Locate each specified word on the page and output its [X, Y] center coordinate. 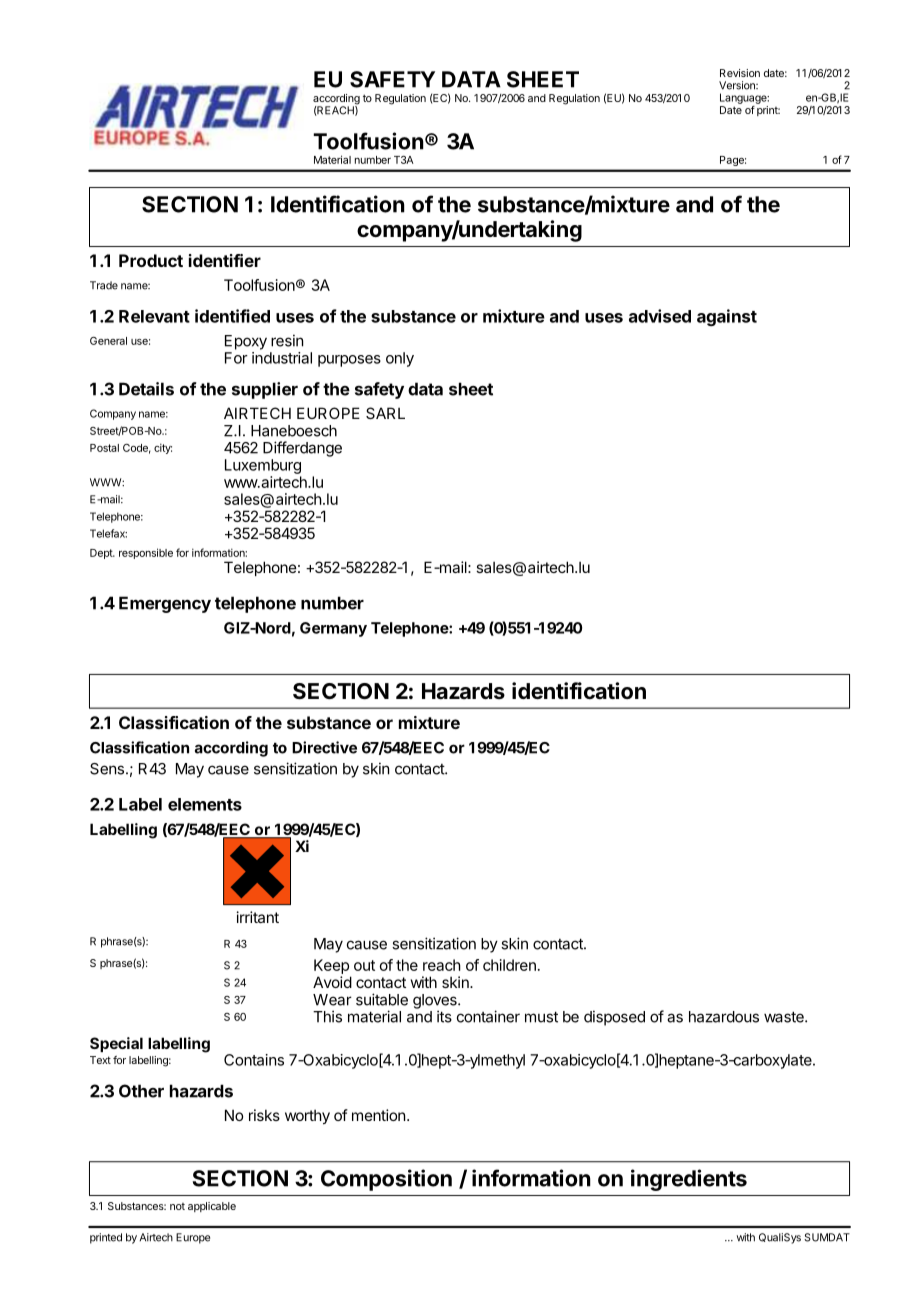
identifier [225, 260]
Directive [324, 747]
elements [205, 804]
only [400, 359]
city [163, 448]
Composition [386, 1180]
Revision [740, 73]
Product [151, 260]
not [177, 1206]
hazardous [724, 1017]
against [727, 317]
